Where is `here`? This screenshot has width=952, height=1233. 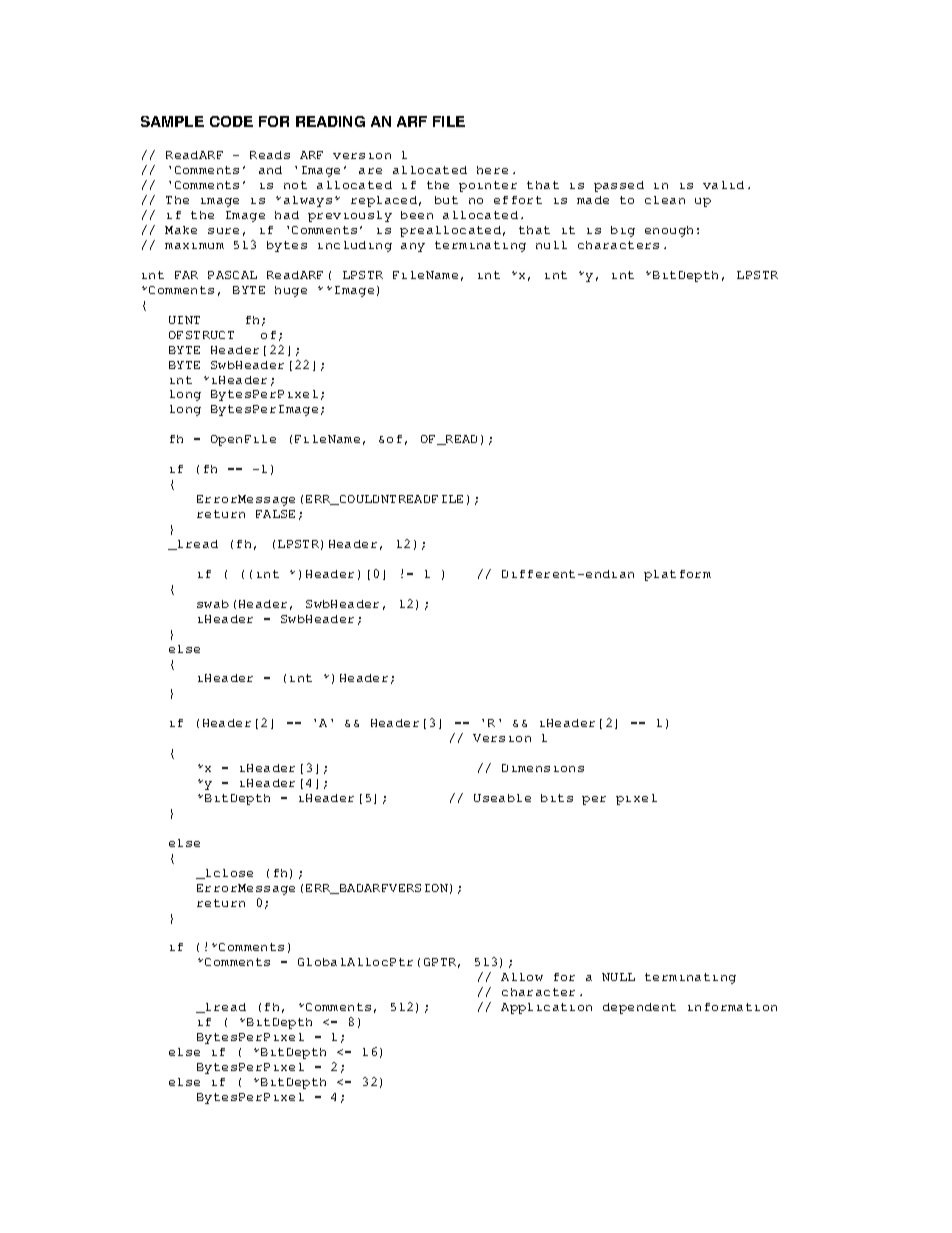
here is located at coordinates (492, 170).
